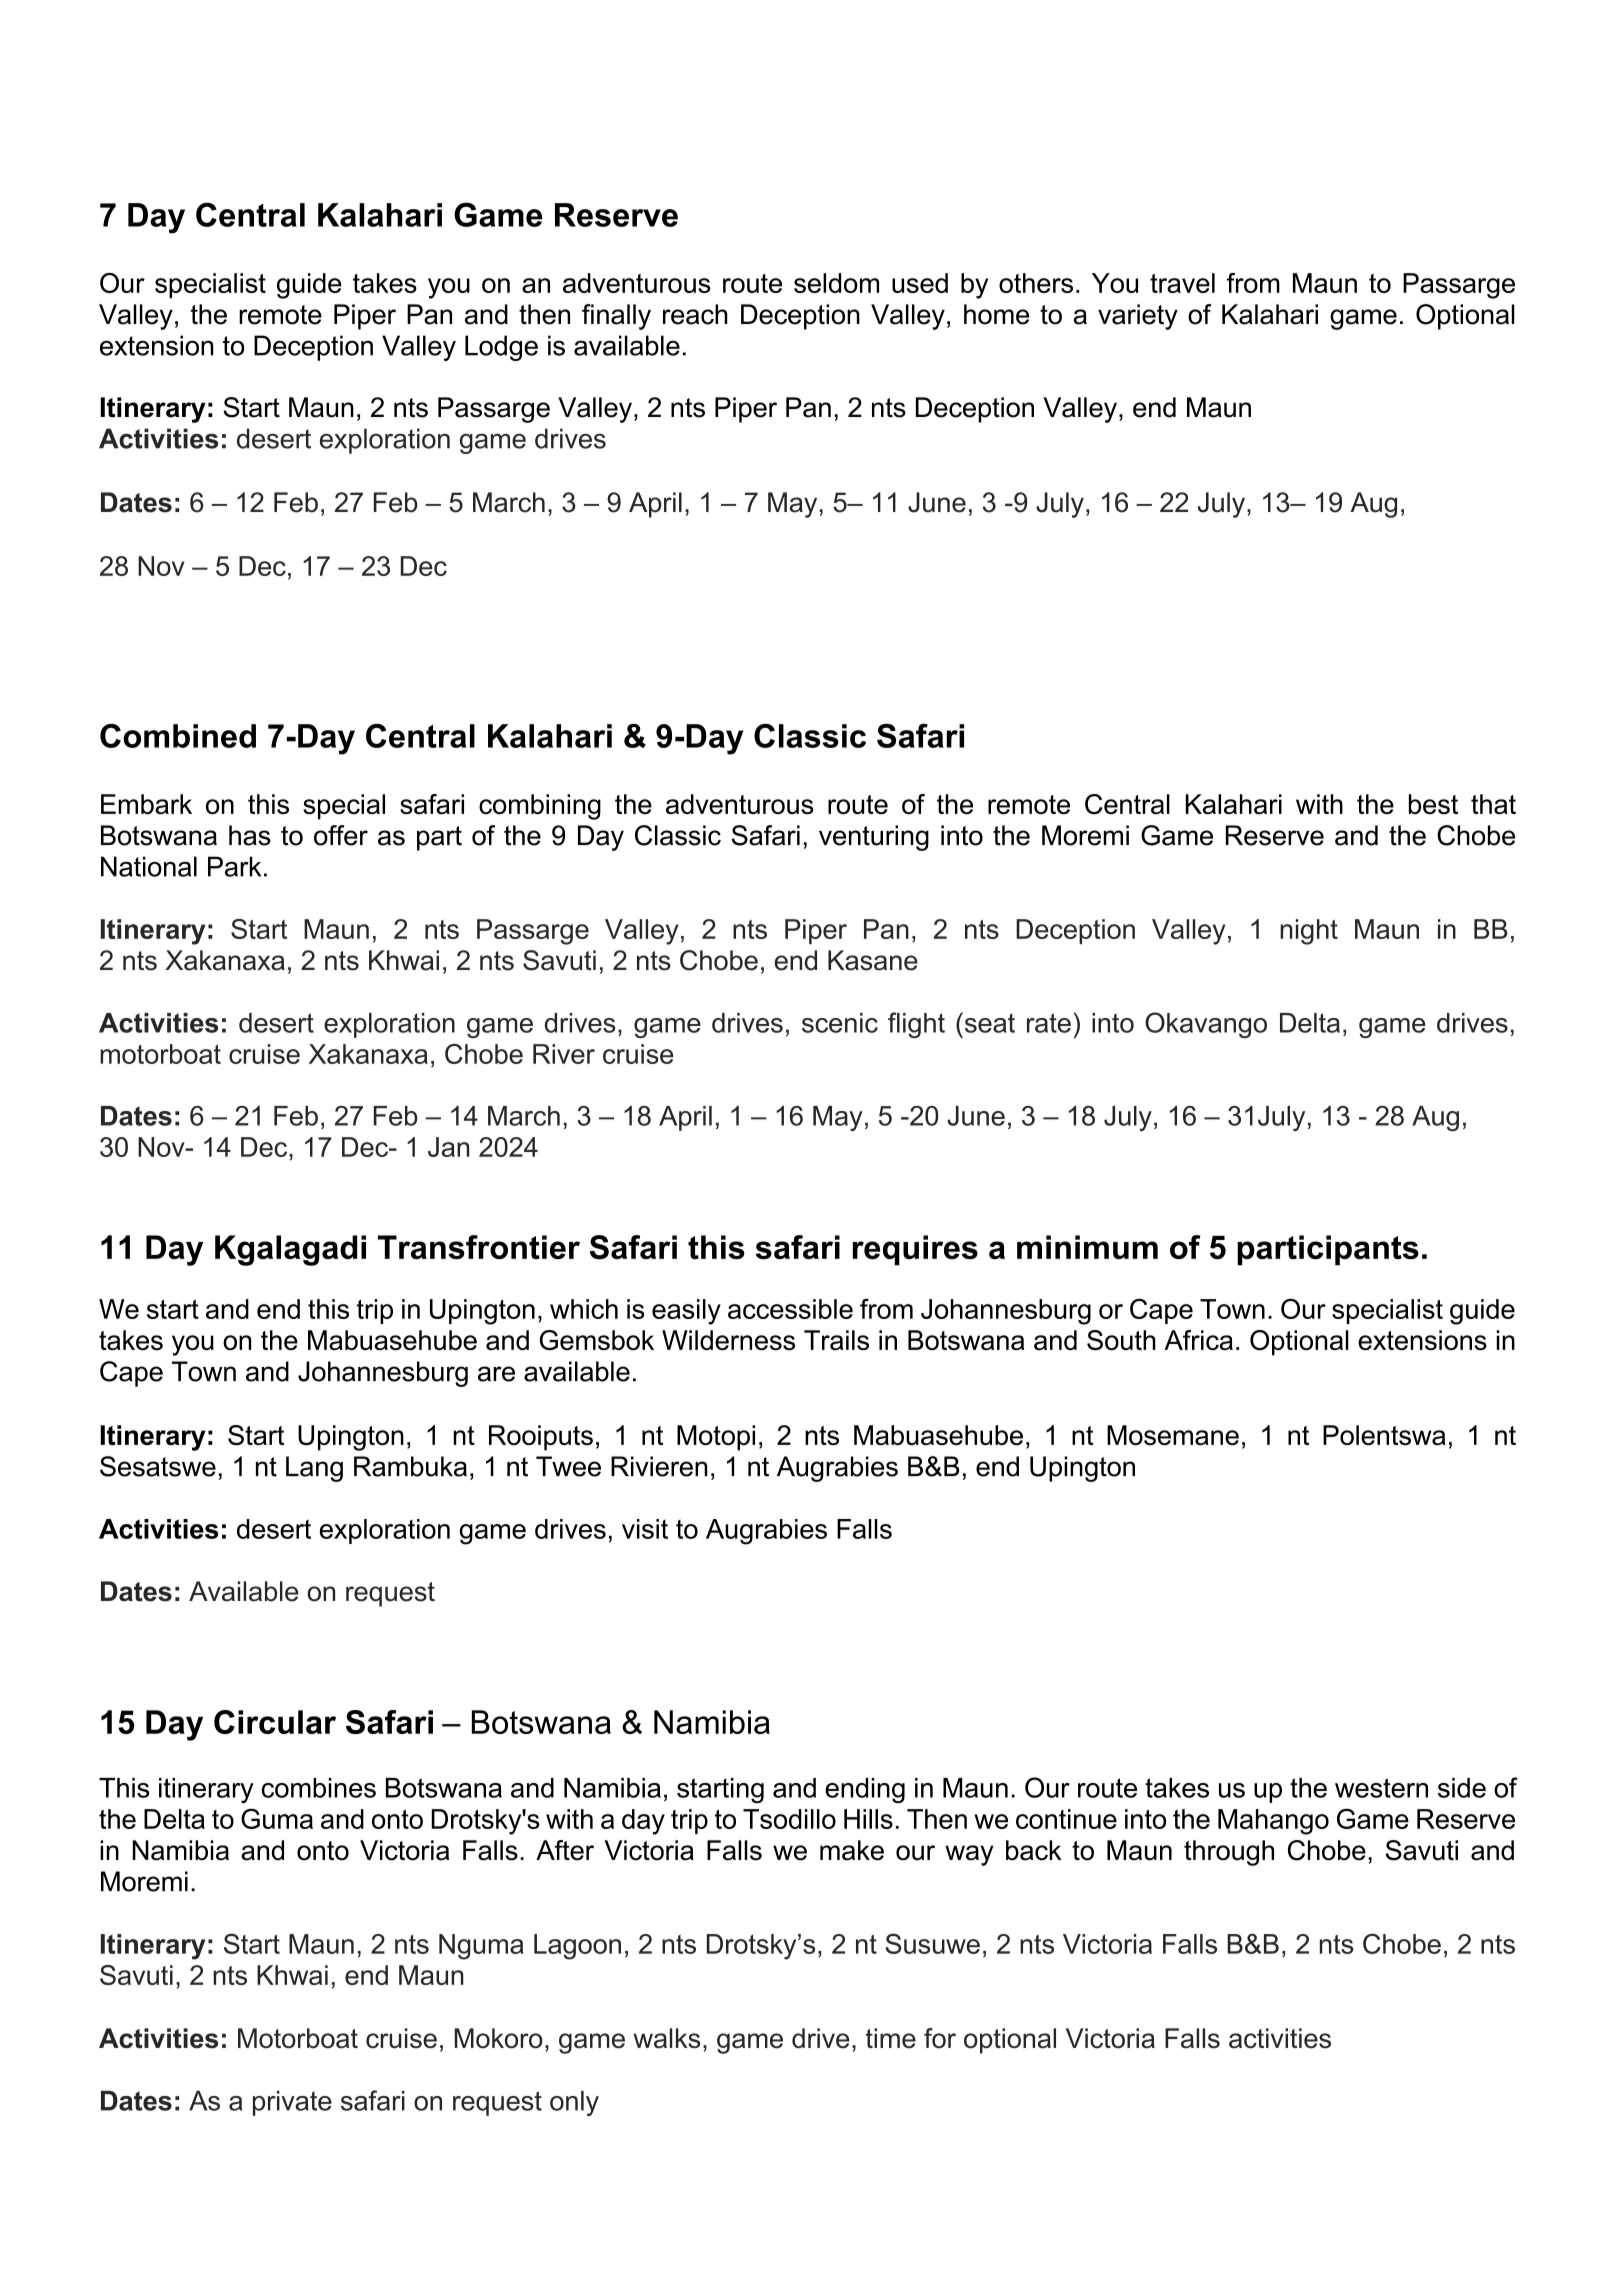 Image resolution: width=1613 pixels, height=2282 pixels. What do you see at coordinates (1381, 1788) in the page?
I see `western` at bounding box center [1381, 1788].
